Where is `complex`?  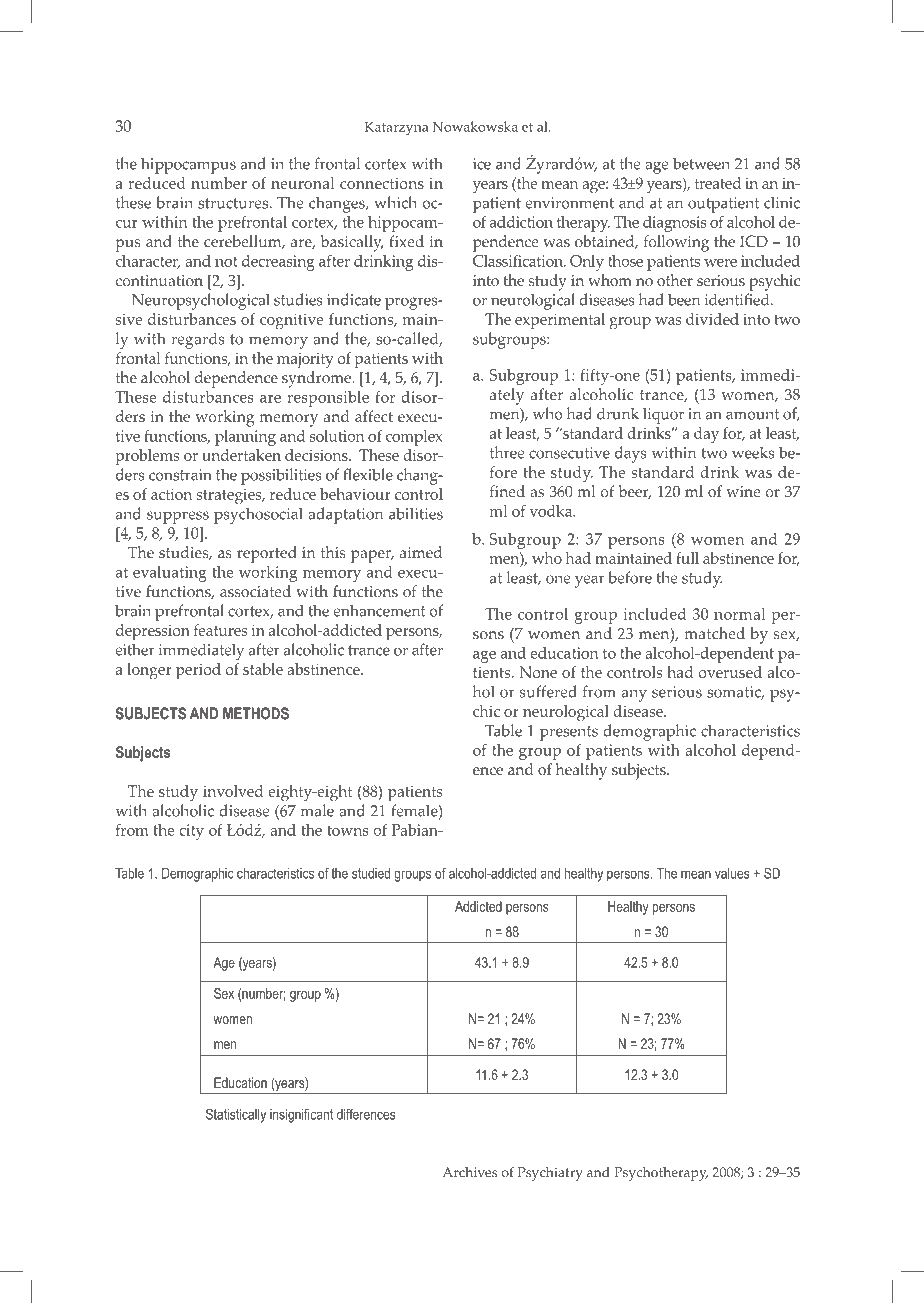
complex is located at coordinates (414, 438).
